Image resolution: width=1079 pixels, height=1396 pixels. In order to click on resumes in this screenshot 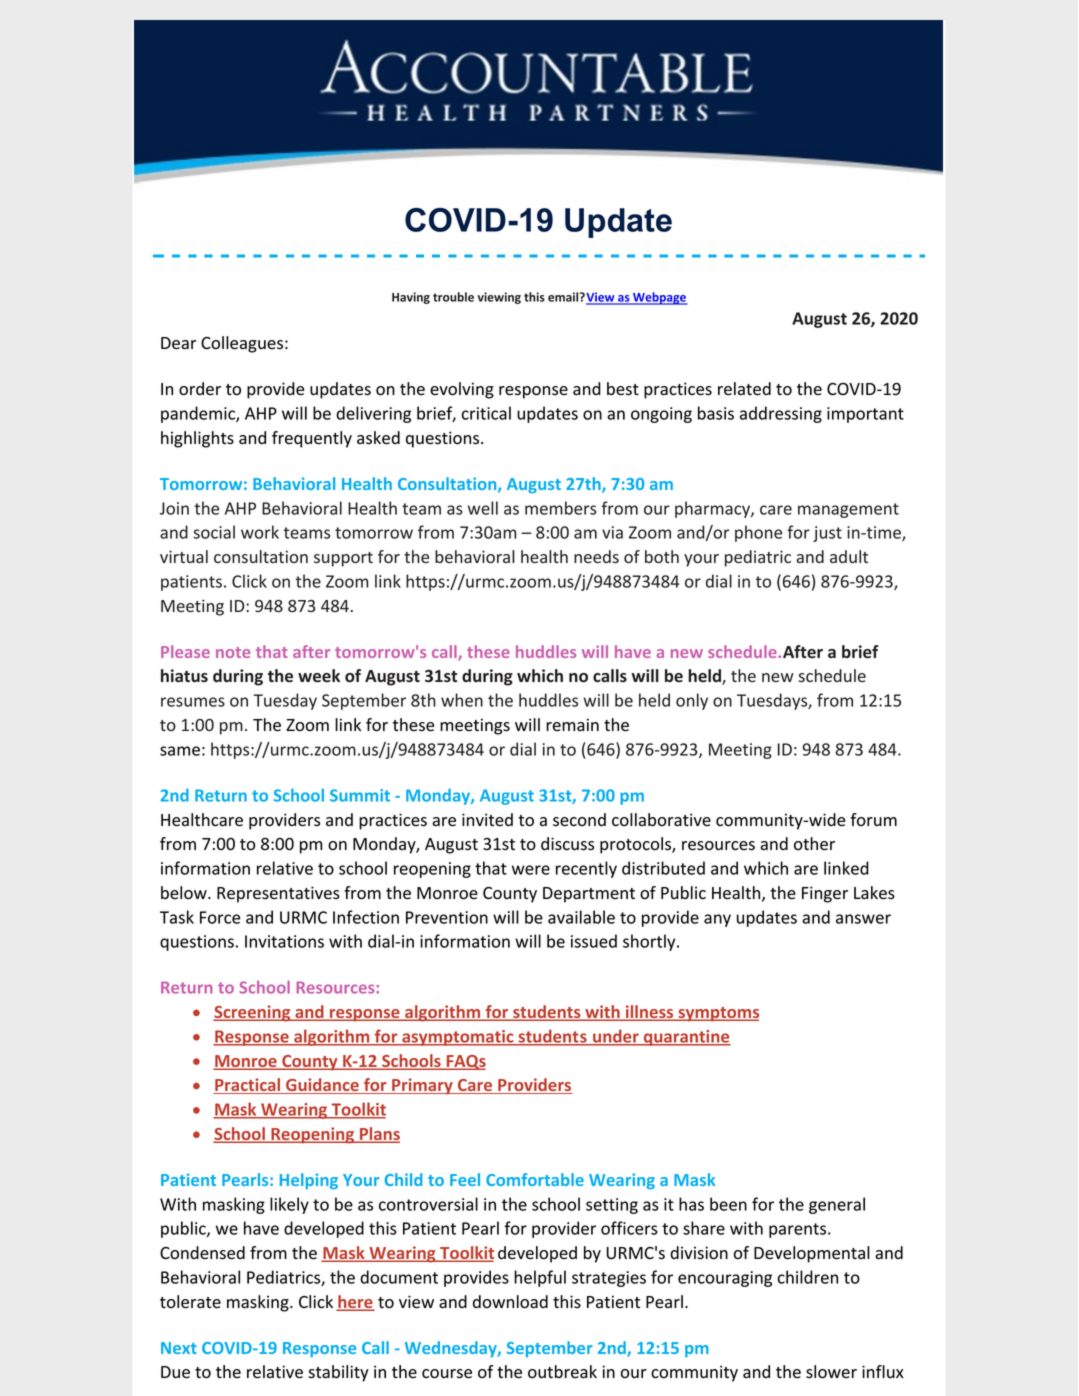, I will do `click(193, 702)`.
